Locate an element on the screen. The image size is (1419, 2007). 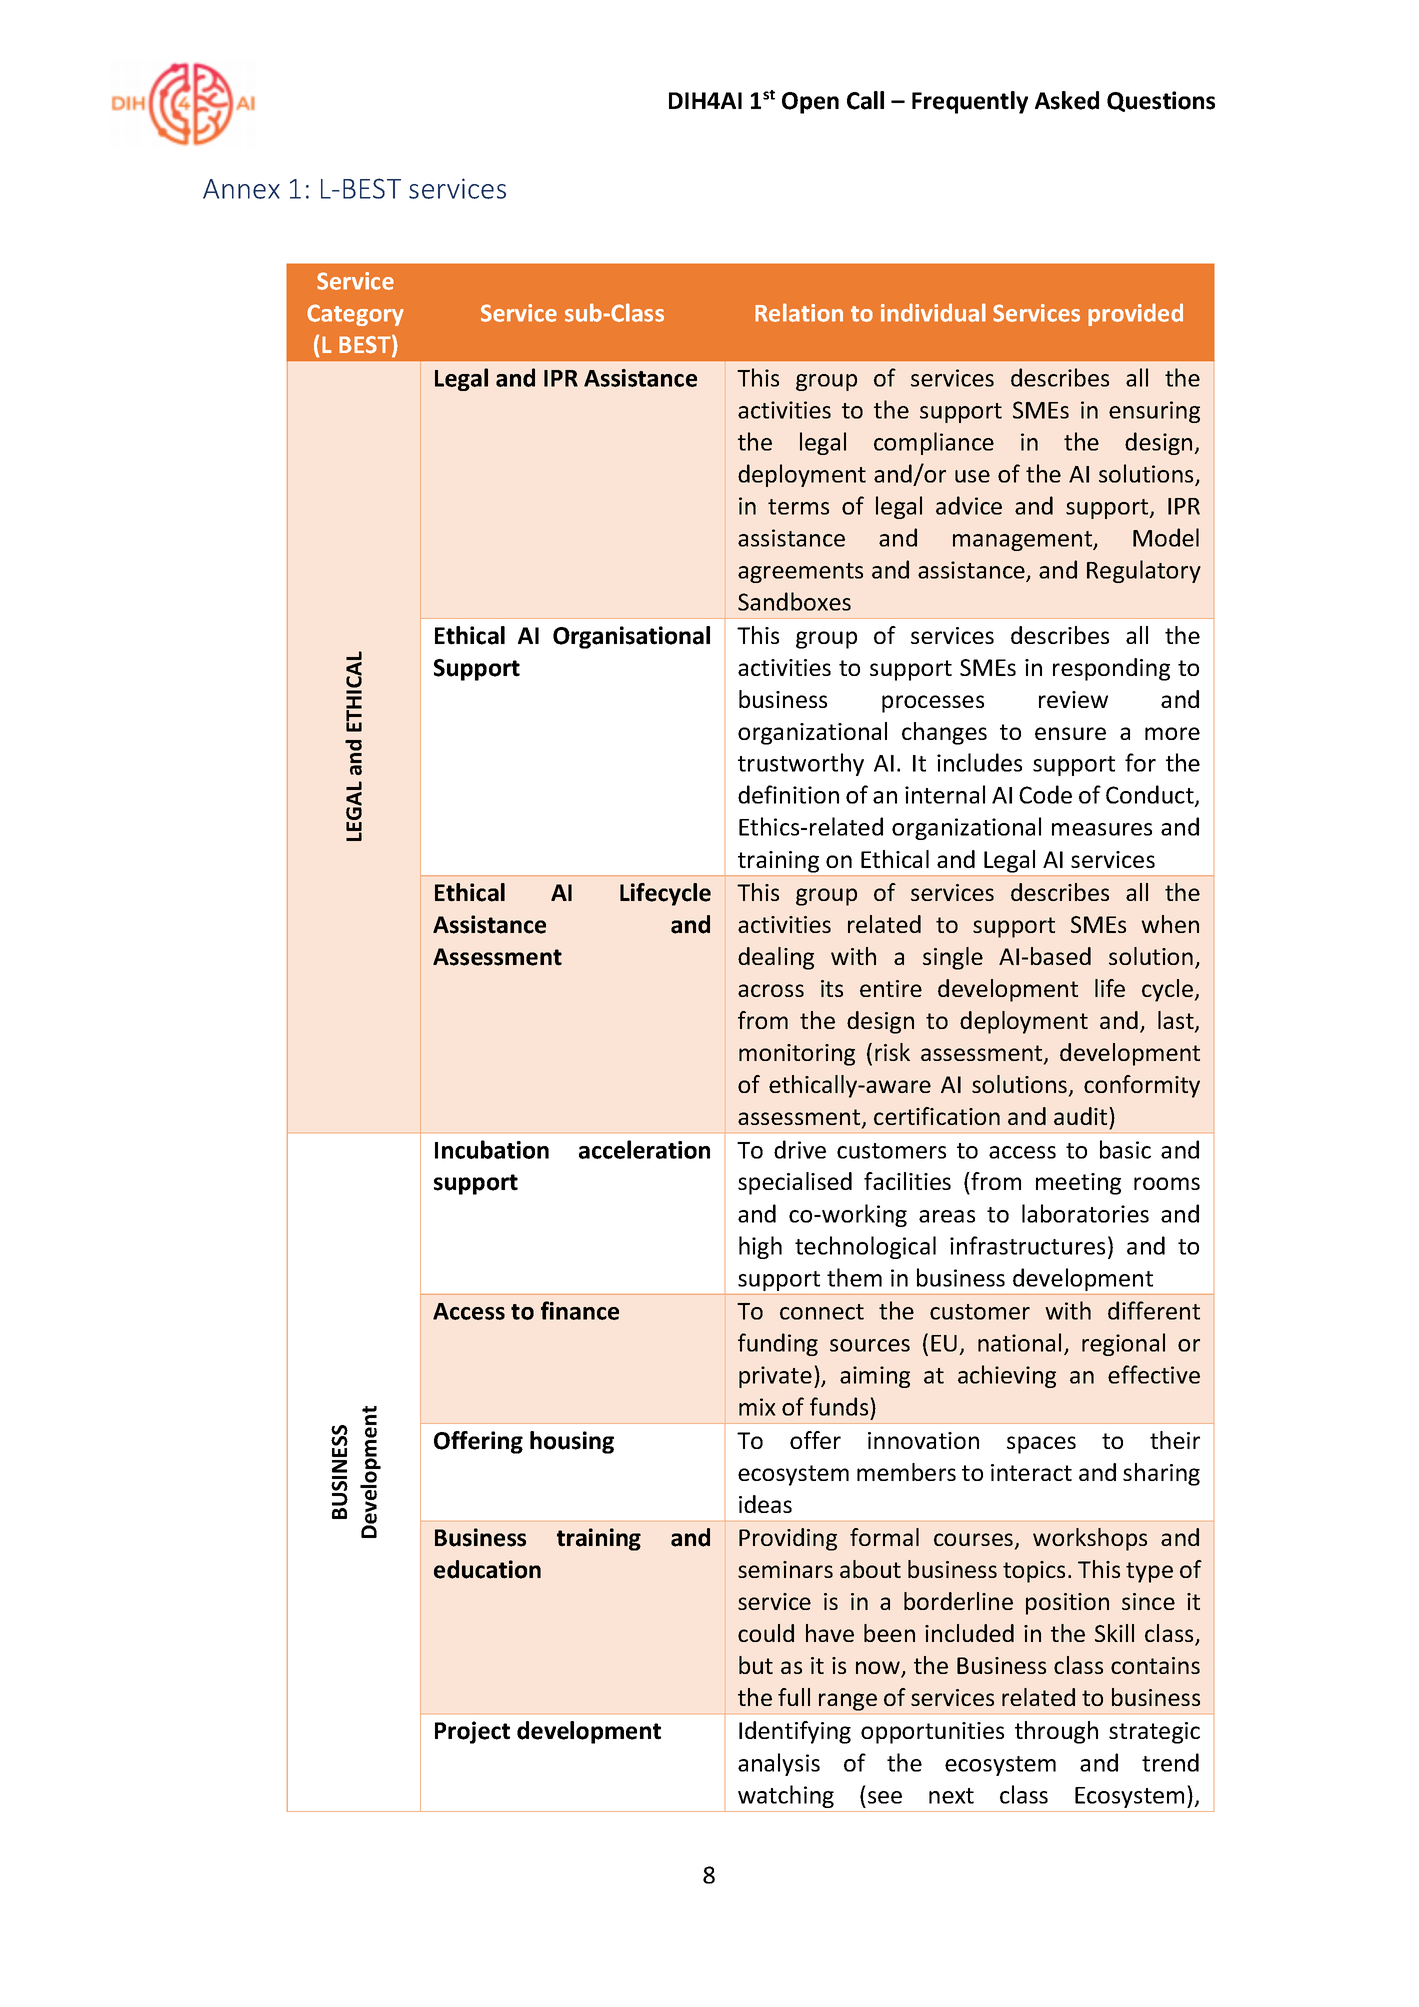
Annex is located at coordinates (241, 189).
